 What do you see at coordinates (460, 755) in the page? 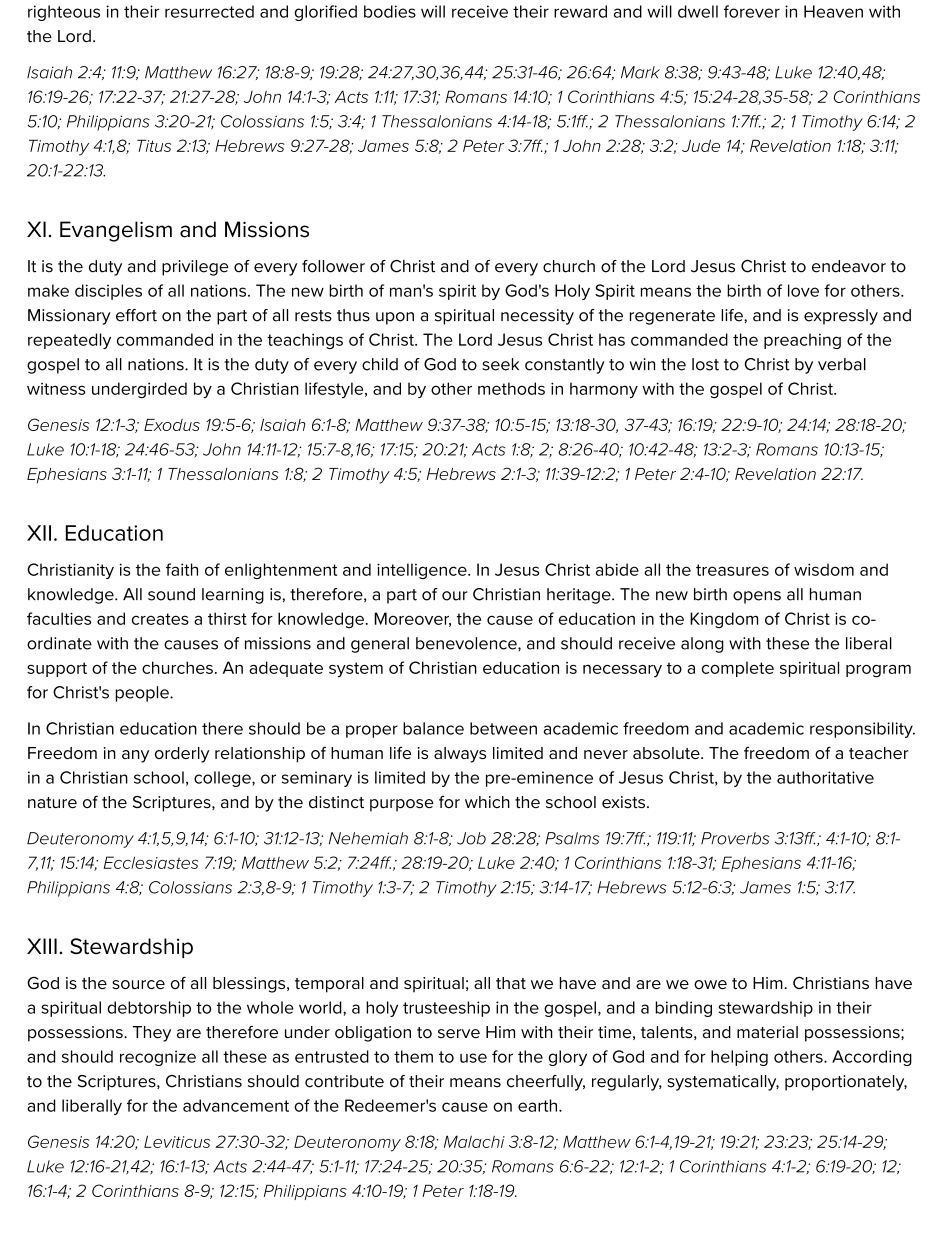
I see `always` at bounding box center [460, 755].
